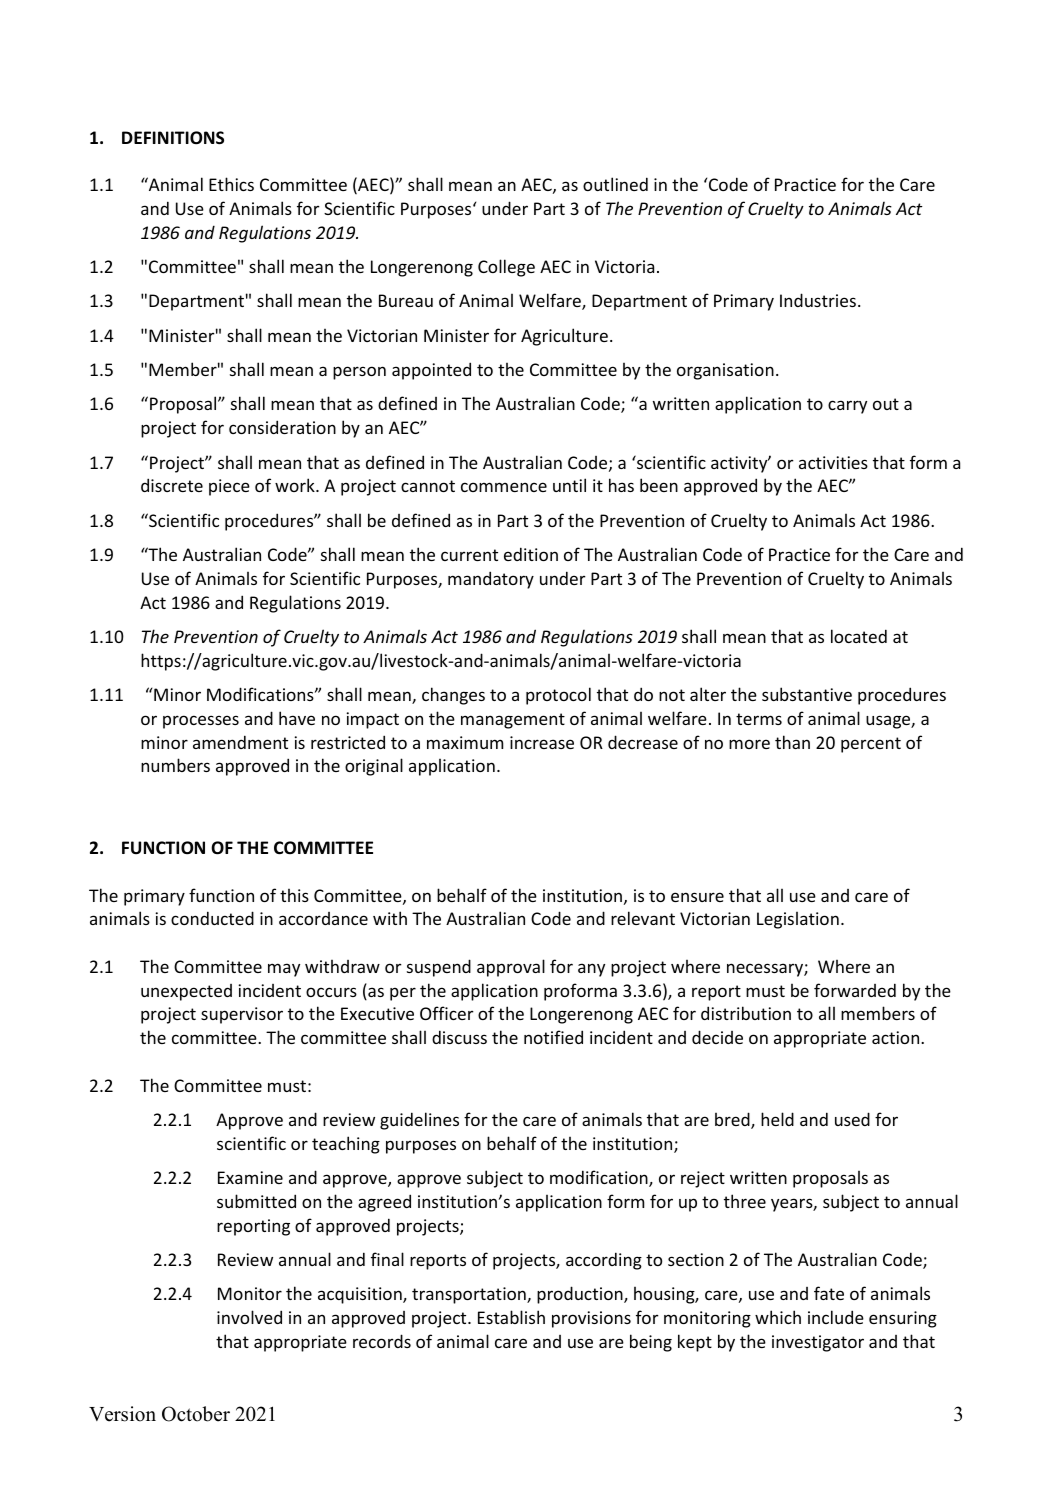 Image resolution: width=1053 pixels, height=1489 pixels. What do you see at coordinates (196, 1414) in the document?
I see `October` at bounding box center [196, 1414].
